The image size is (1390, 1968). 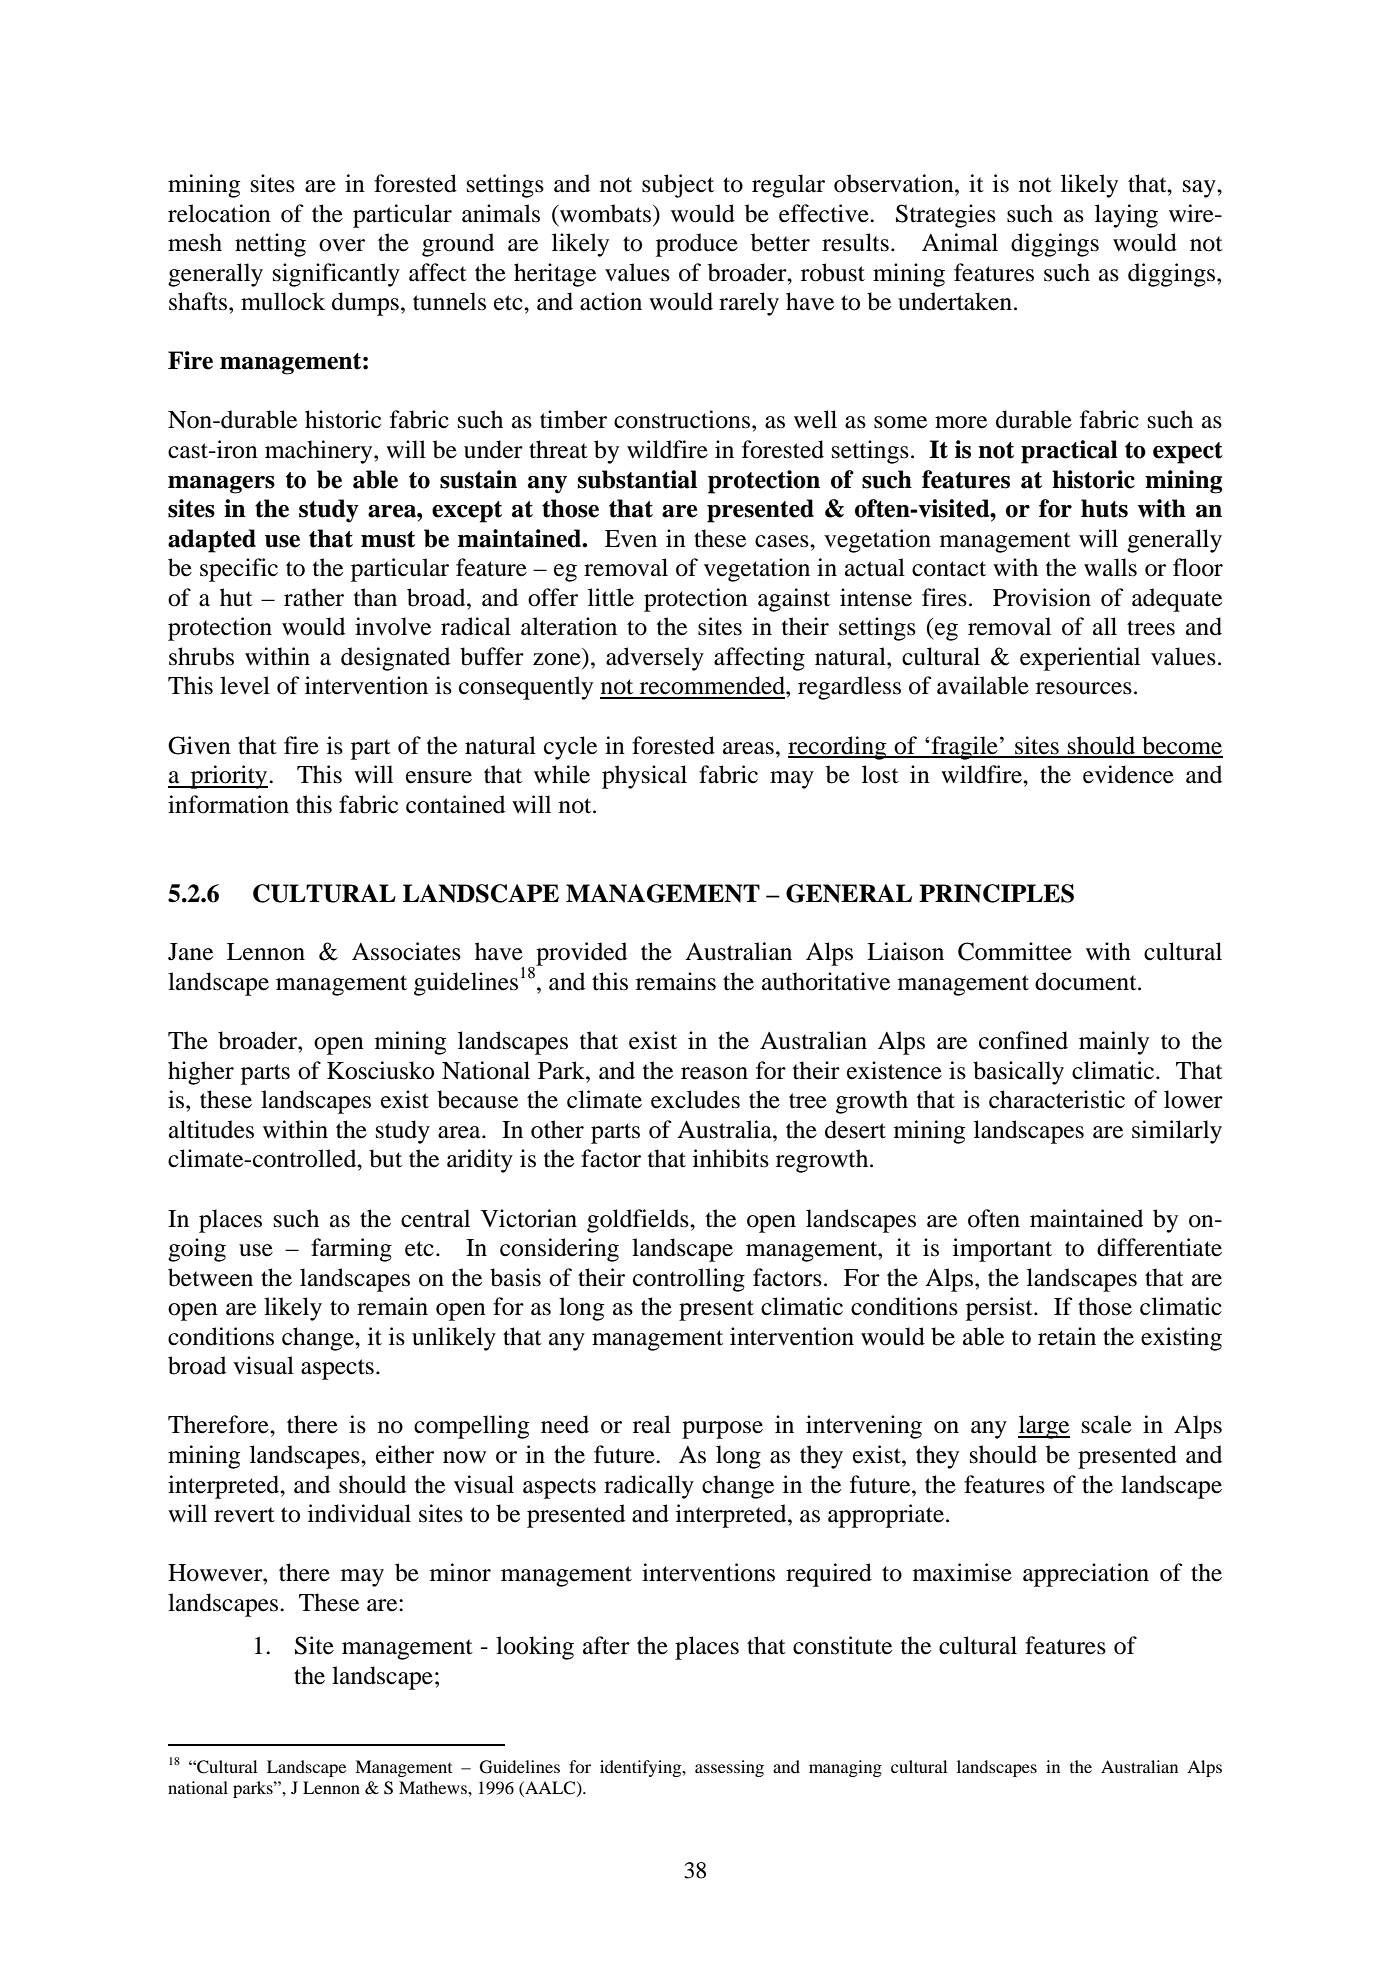 I want to click on produce, so click(x=697, y=245).
